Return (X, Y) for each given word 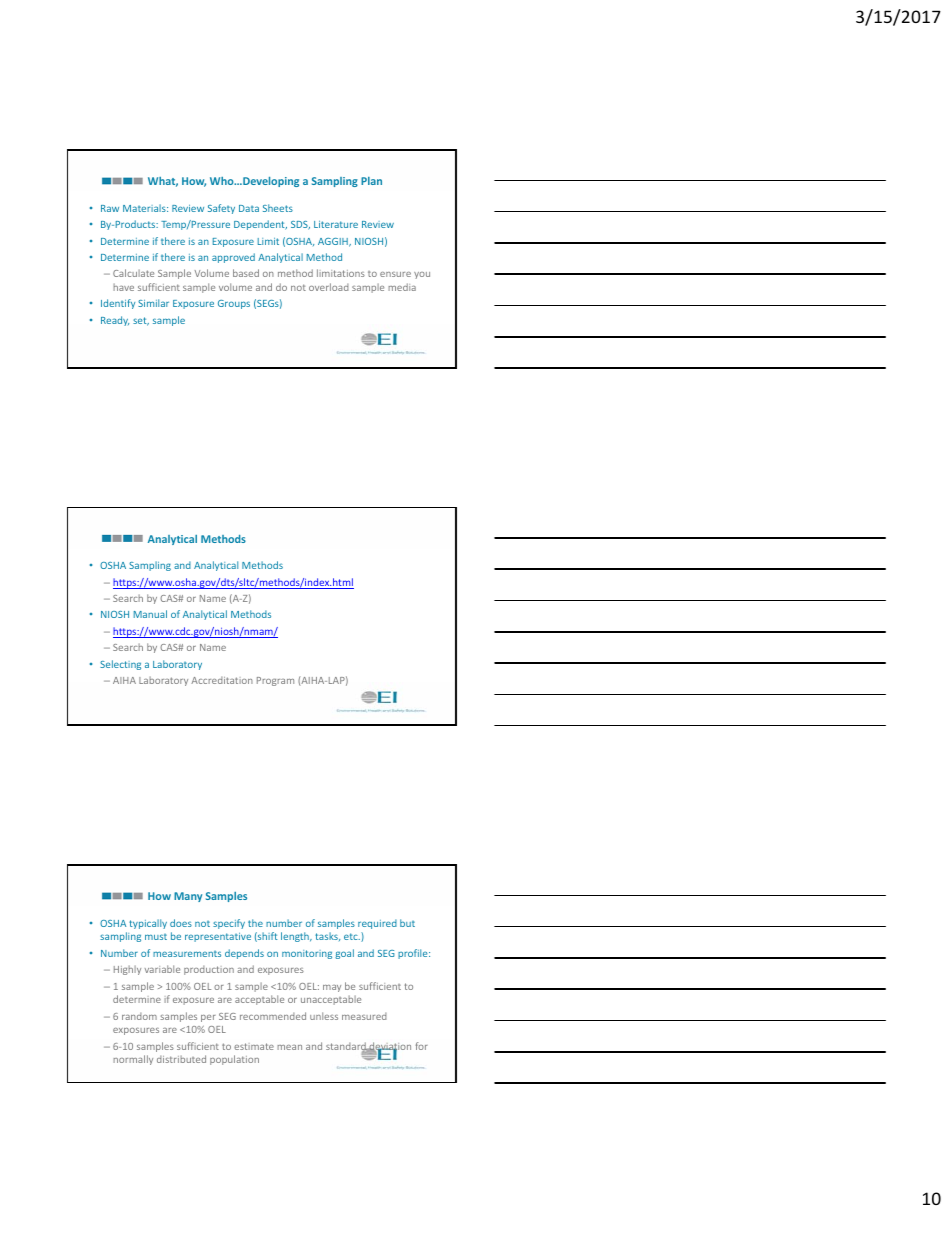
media (402, 287)
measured (364, 1016)
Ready (115, 321)
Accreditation (222, 680)
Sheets (278, 208)
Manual (150, 614)
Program (275, 681)
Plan (371, 181)
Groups (234, 304)
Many (188, 897)
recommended (273, 1016)
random (139, 1016)
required (377, 924)
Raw (110, 208)
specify (229, 924)
